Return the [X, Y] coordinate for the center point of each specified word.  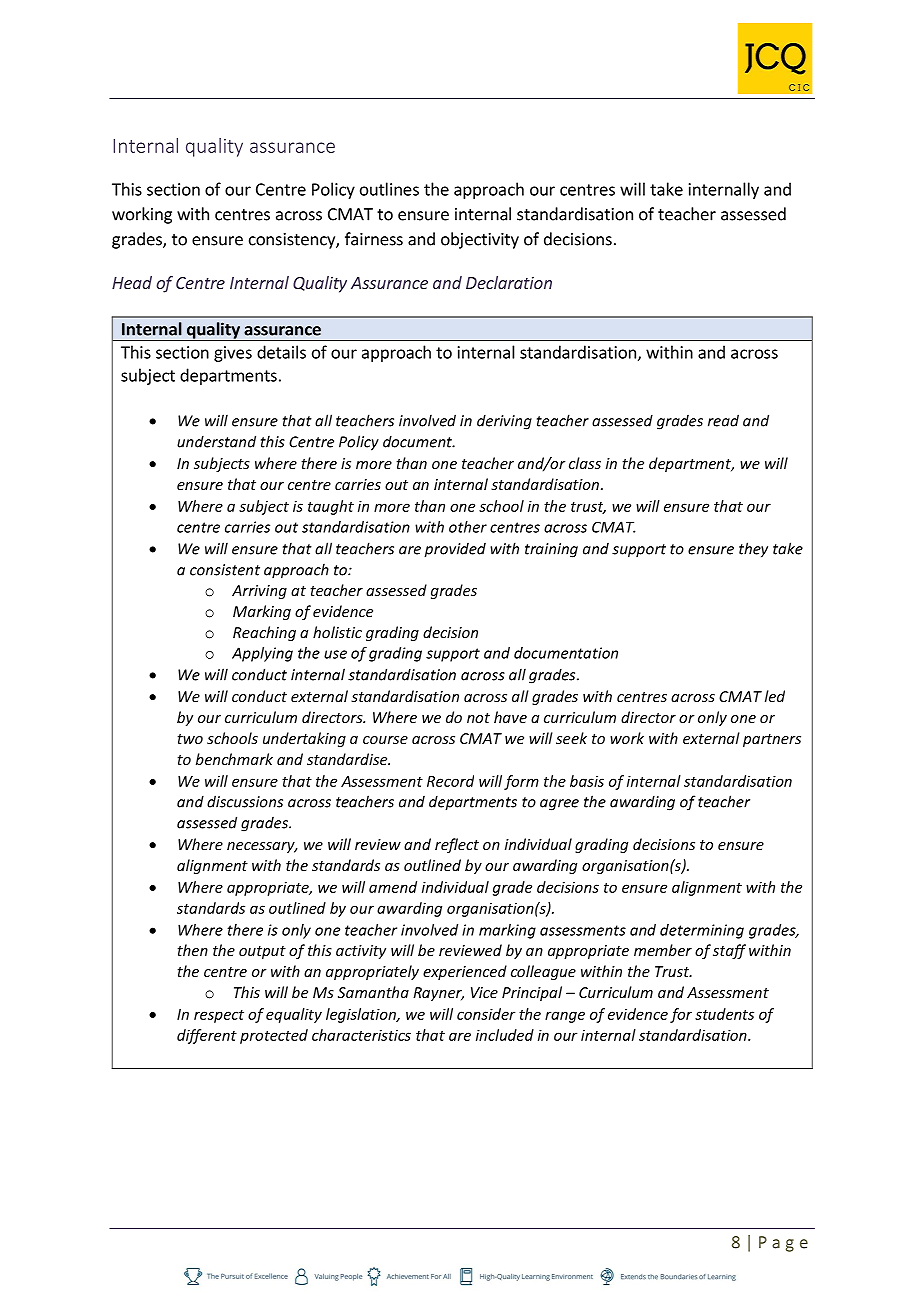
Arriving [259, 592]
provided [455, 550]
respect [219, 1016]
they [753, 550]
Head [132, 282]
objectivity [480, 240]
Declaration [509, 282]
